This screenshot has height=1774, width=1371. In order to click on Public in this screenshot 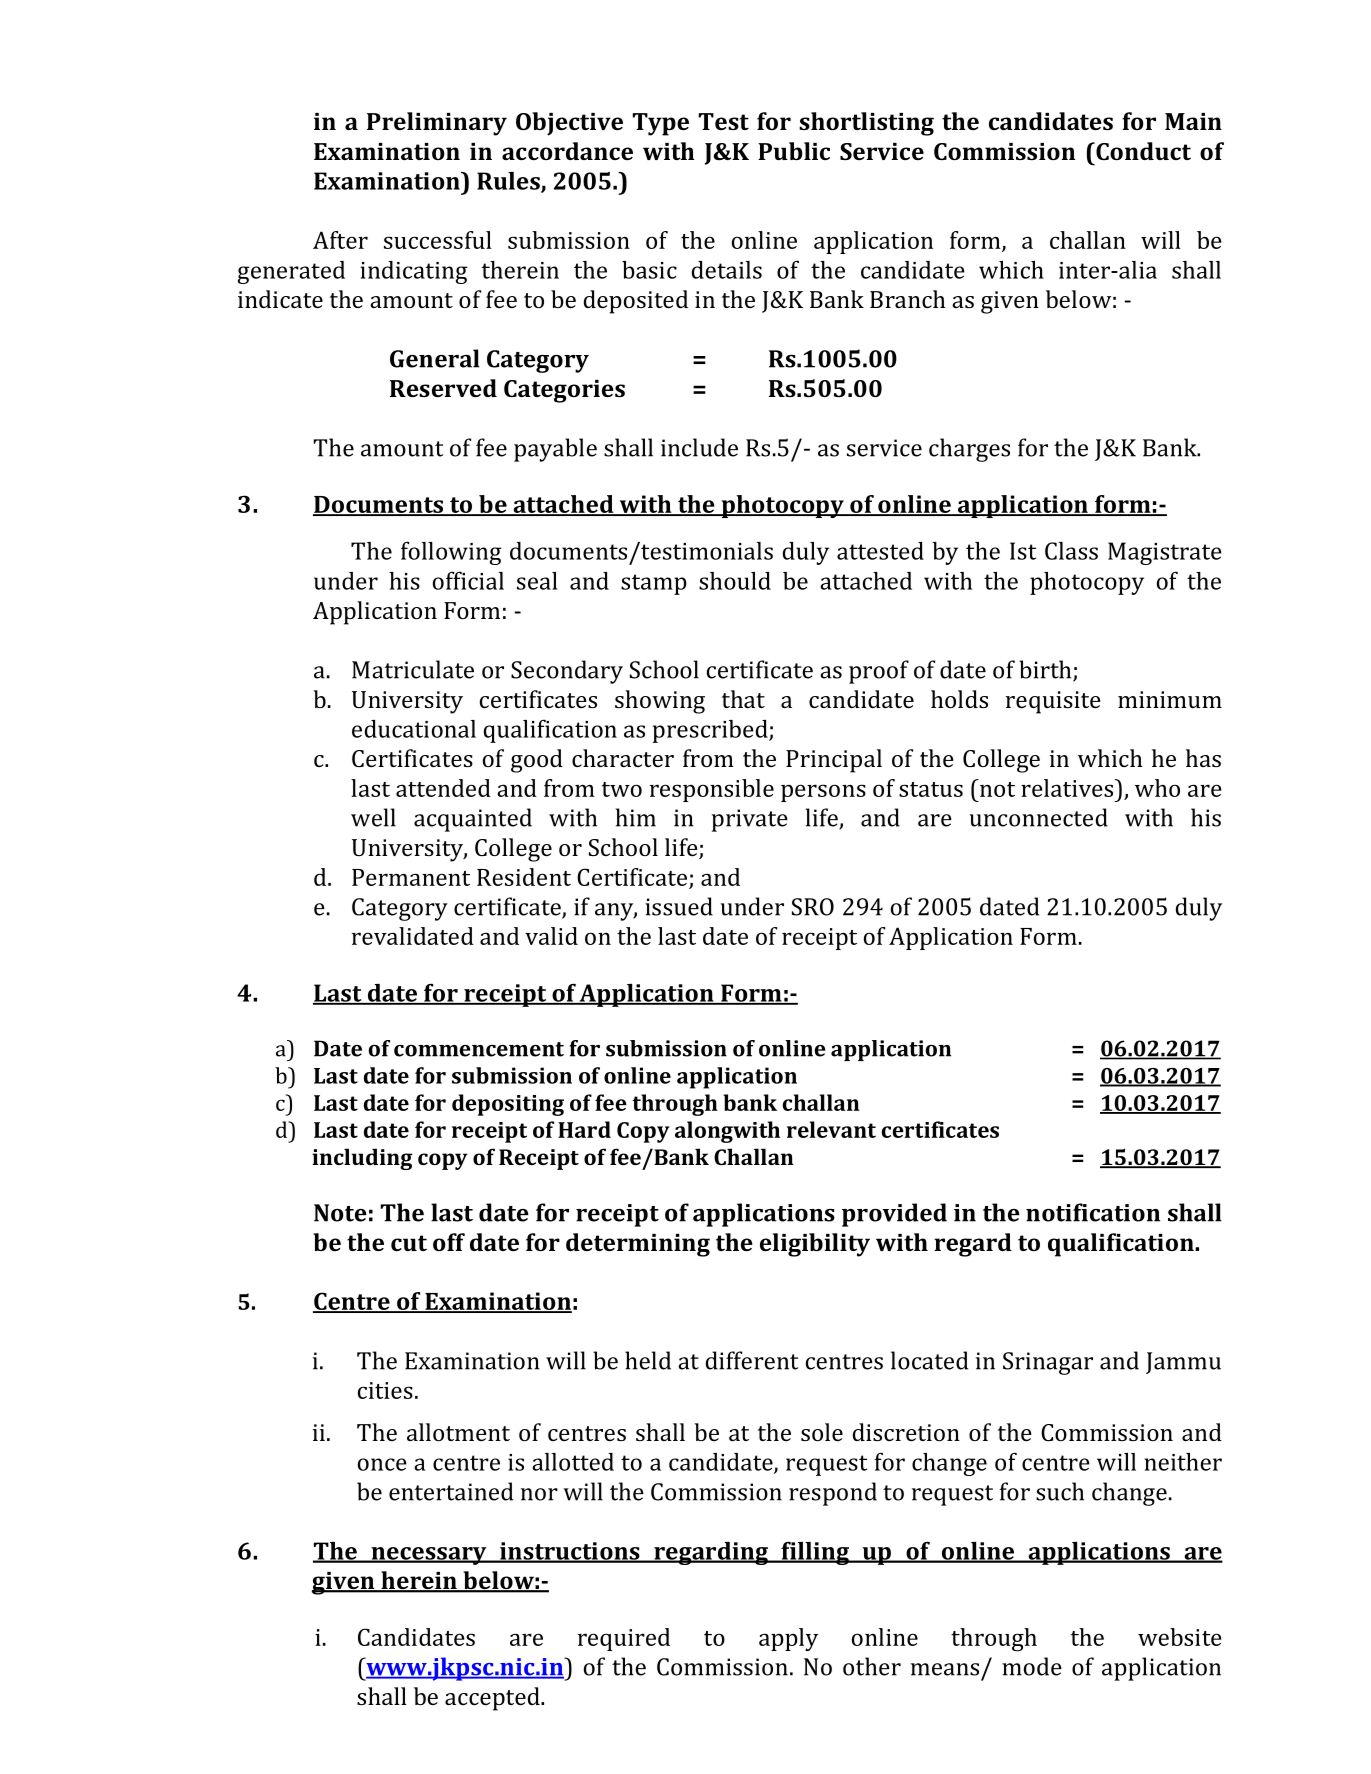, I will do `click(794, 151)`.
